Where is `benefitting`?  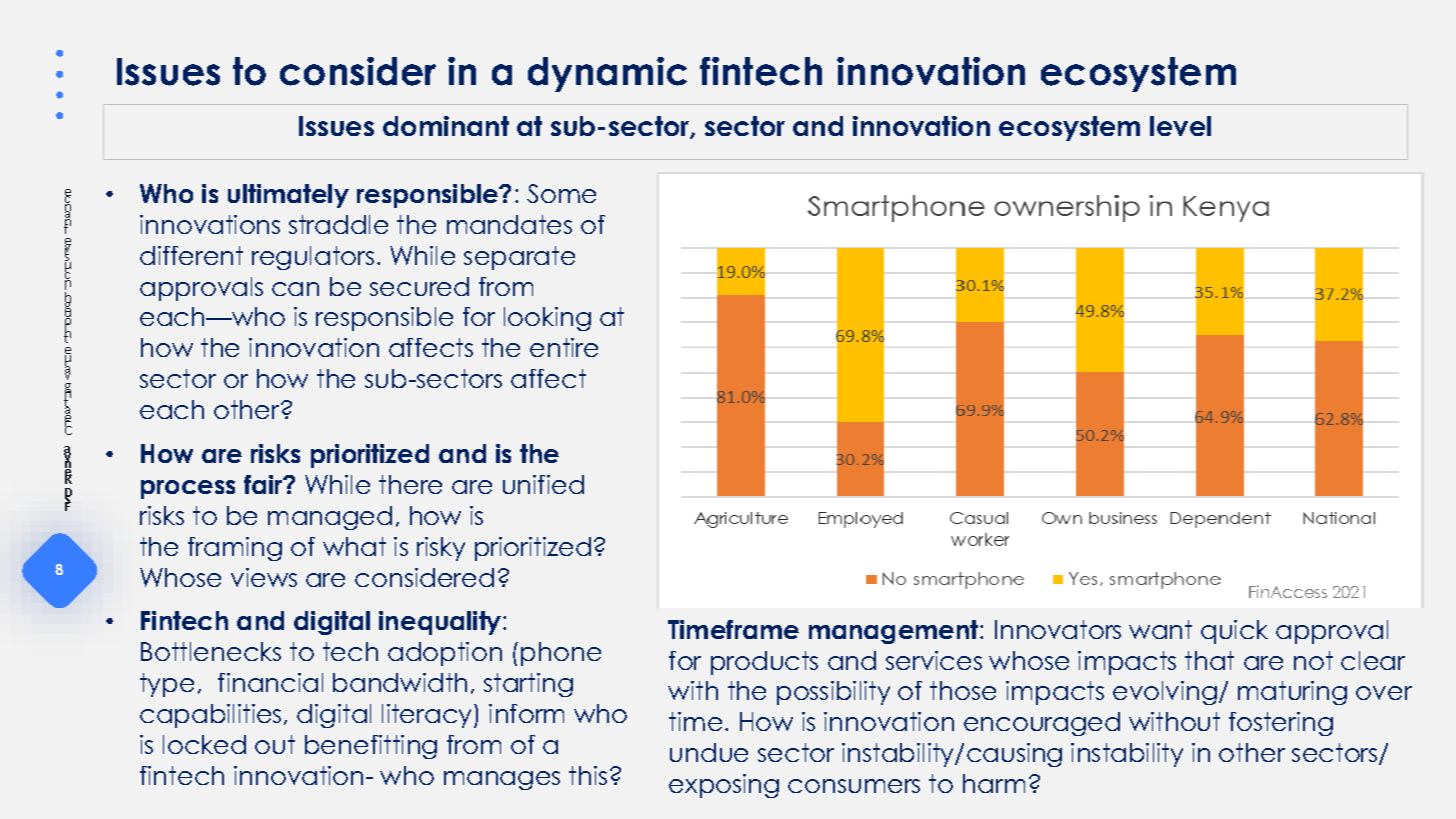 benefitting is located at coordinates (371, 747).
